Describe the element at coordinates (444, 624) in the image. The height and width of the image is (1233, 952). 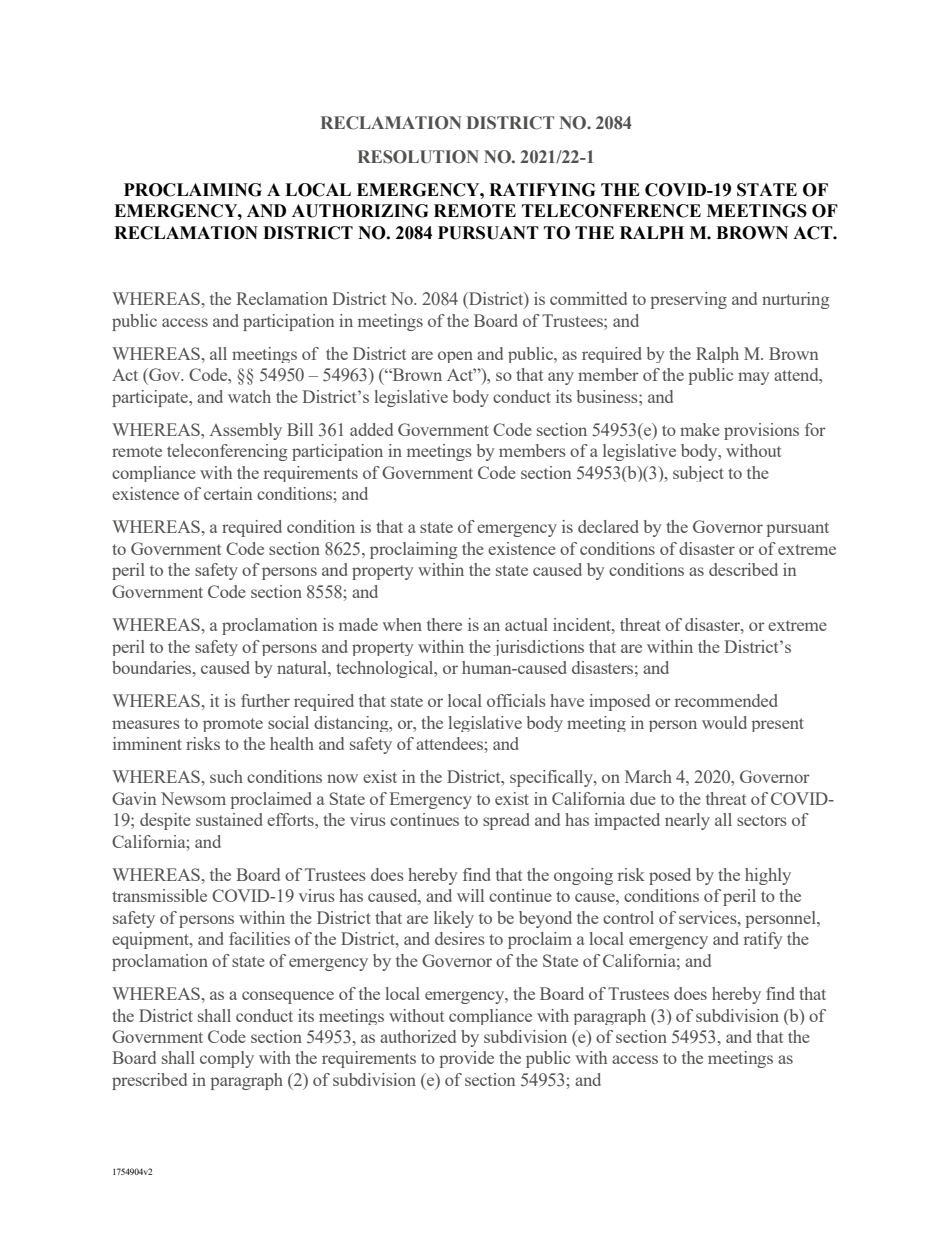
I see `there` at that location.
